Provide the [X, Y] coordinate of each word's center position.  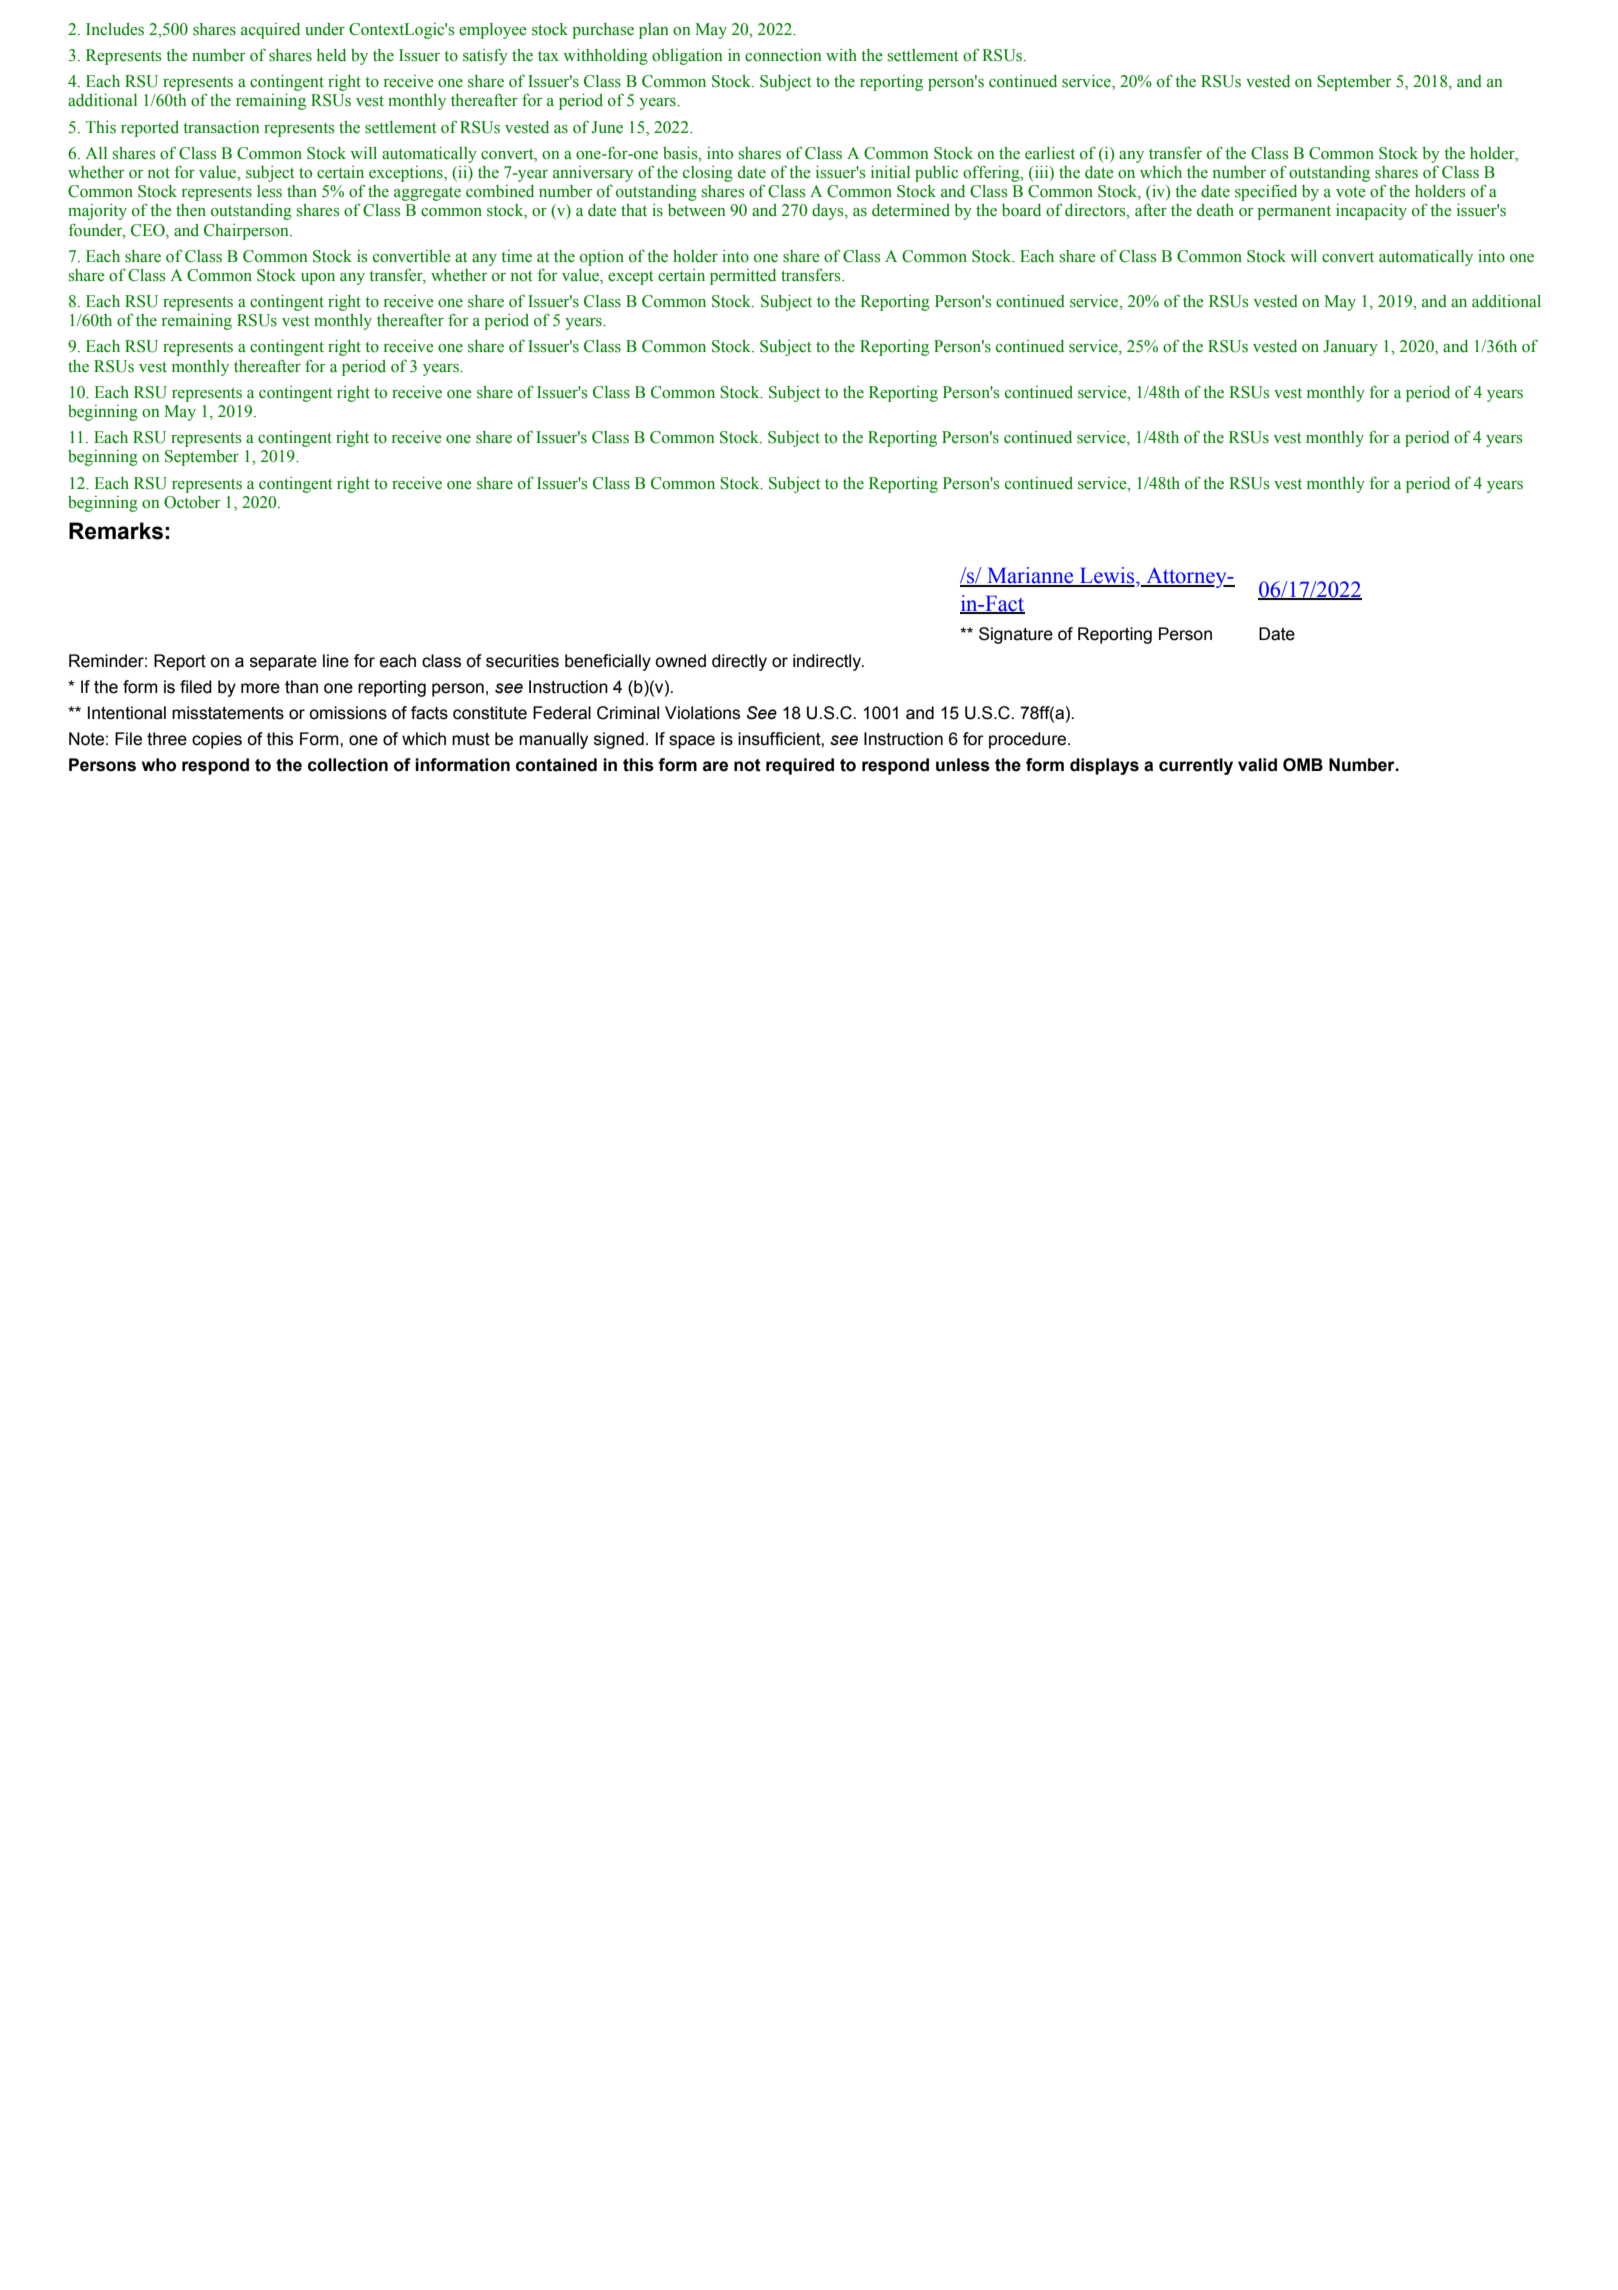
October [192, 502]
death [1215, 210]
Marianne [1030, 576]
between [697, 210]
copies [217, 740]
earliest [1050, 153]
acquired [270, 31]
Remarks [116, 531]
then [191, 210]
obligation [687, 57]
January [1350, 348]
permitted [743, 277]
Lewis [1107, 576]
